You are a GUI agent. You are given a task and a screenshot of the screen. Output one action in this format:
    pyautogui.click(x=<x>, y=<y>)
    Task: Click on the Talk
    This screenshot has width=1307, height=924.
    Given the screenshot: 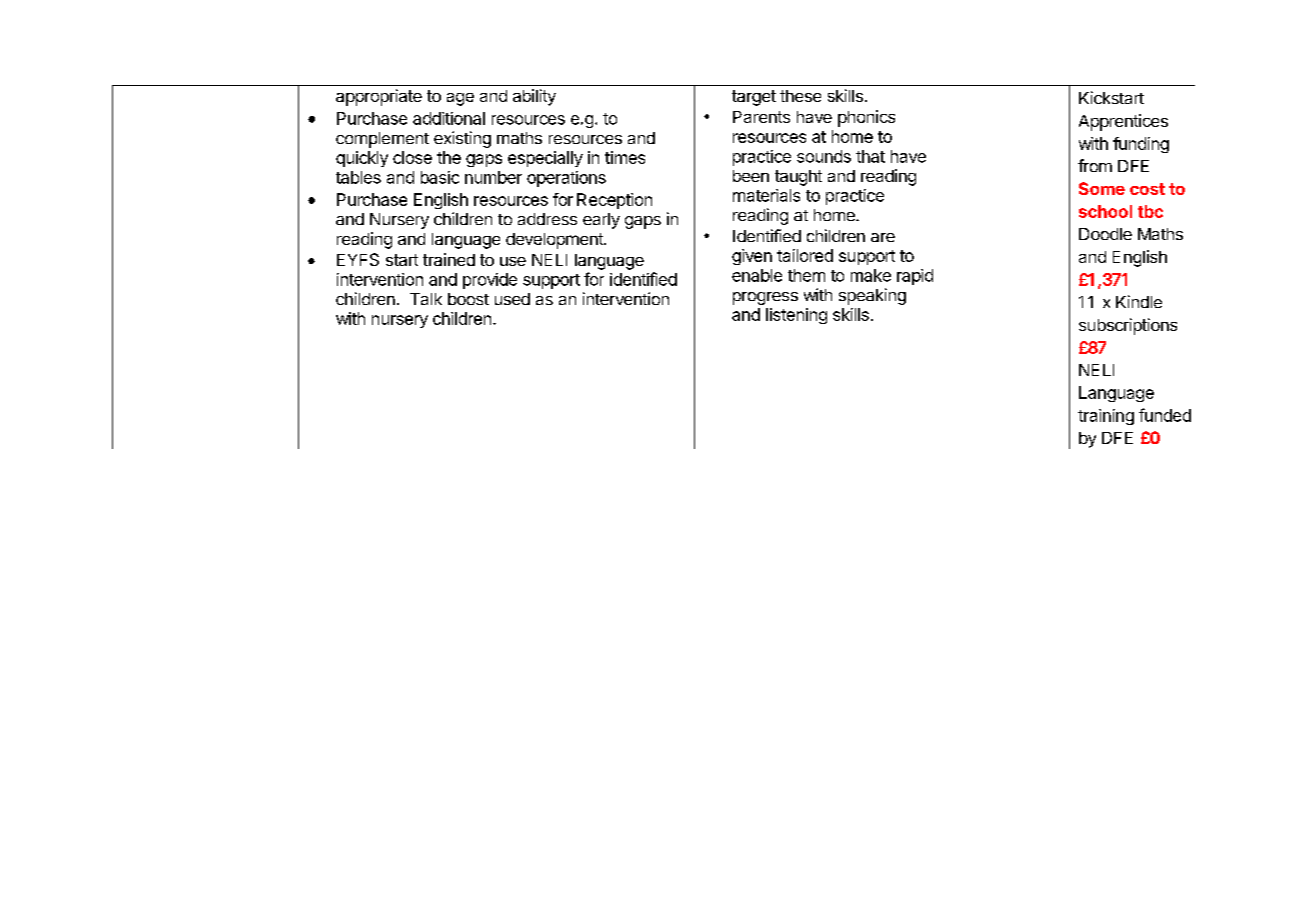 What is the action you would take?
    pyautogui.click(x=426, y=299)
